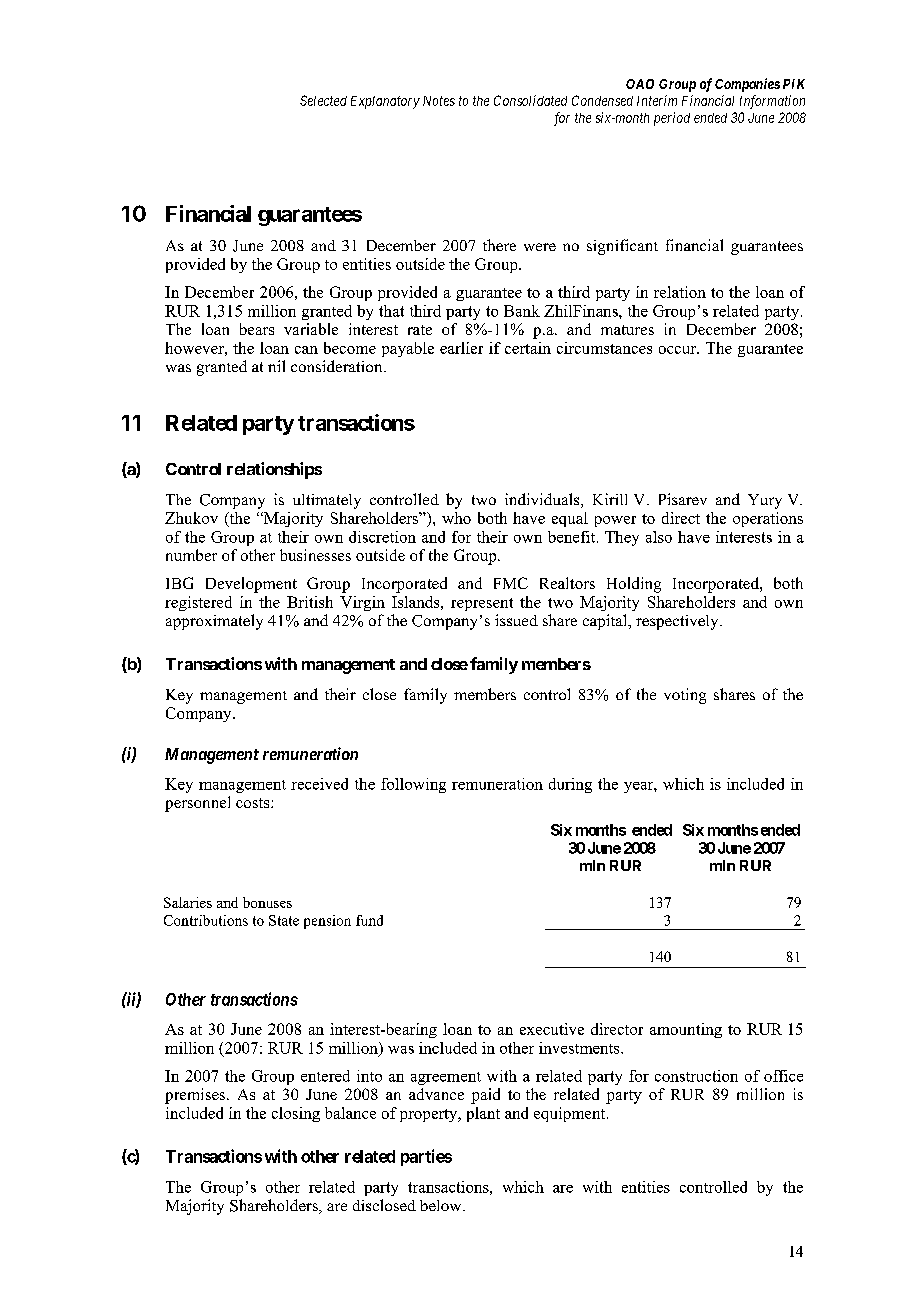 The height and width of the screenshot is (1308, 924). I want to click on Consolidated, so click(530, 100).
